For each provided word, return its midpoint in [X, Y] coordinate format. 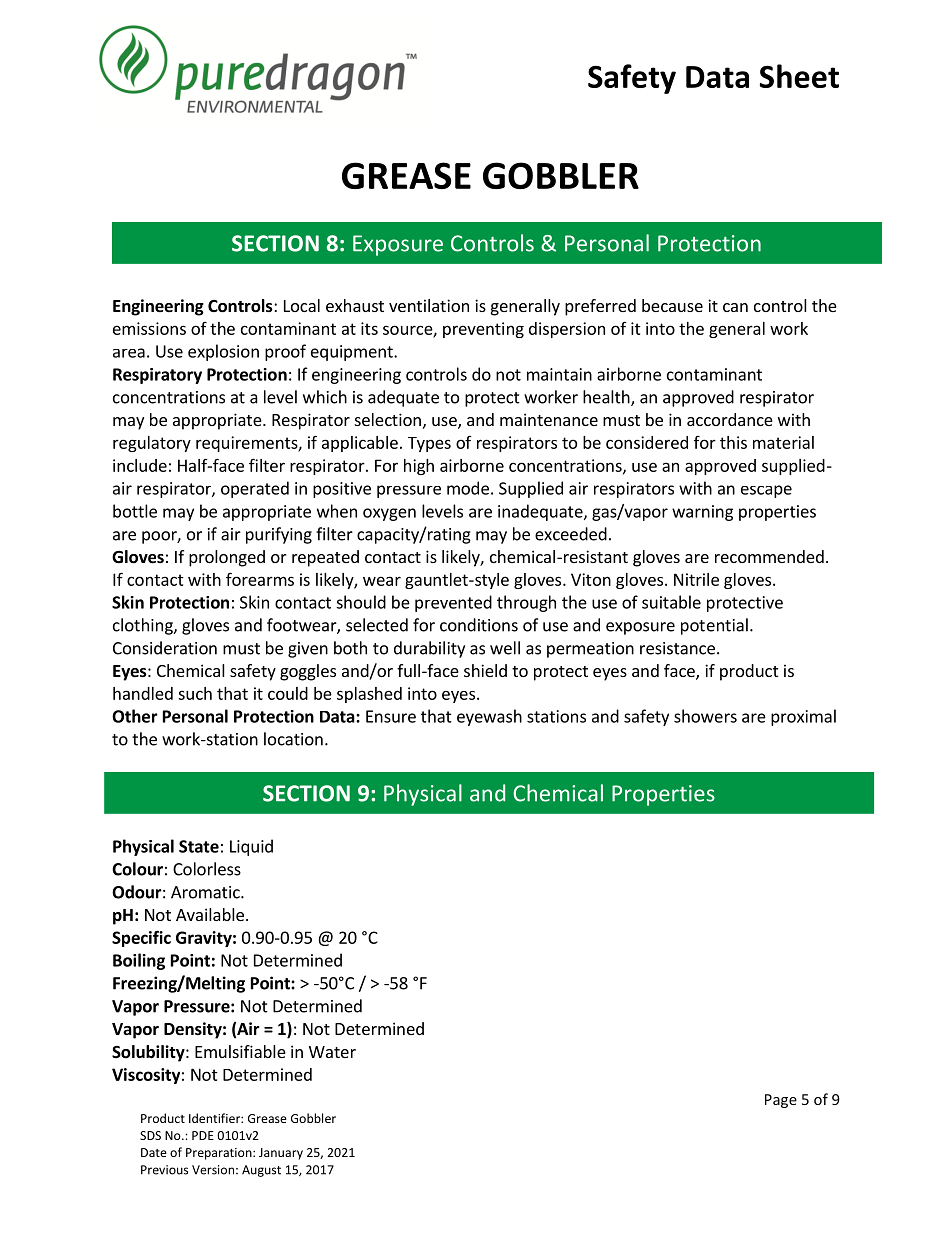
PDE [203, 1135]
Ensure [391, 716]
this [733, 442]
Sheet [799, 76]
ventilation [429, 305]
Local [302, 305]
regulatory [152, 444]
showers [705, 716]
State [199, 846]
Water [332, 1052]
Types [429, 444]
